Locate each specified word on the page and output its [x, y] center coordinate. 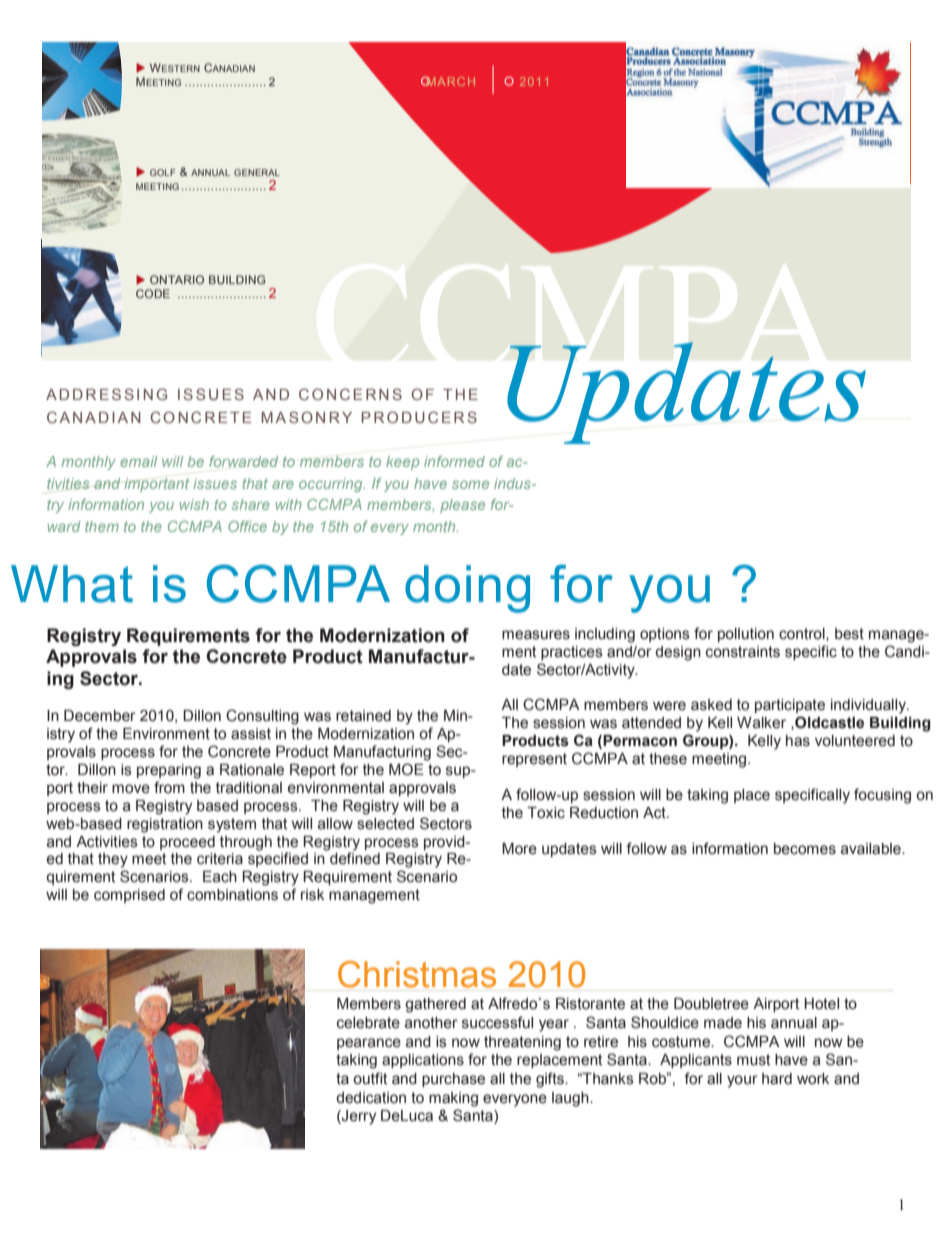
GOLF [163, 172]
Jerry [358, 1117]
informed [454, 461]
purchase [453, 1080]
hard [777, 1079]
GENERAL [257, 172]
